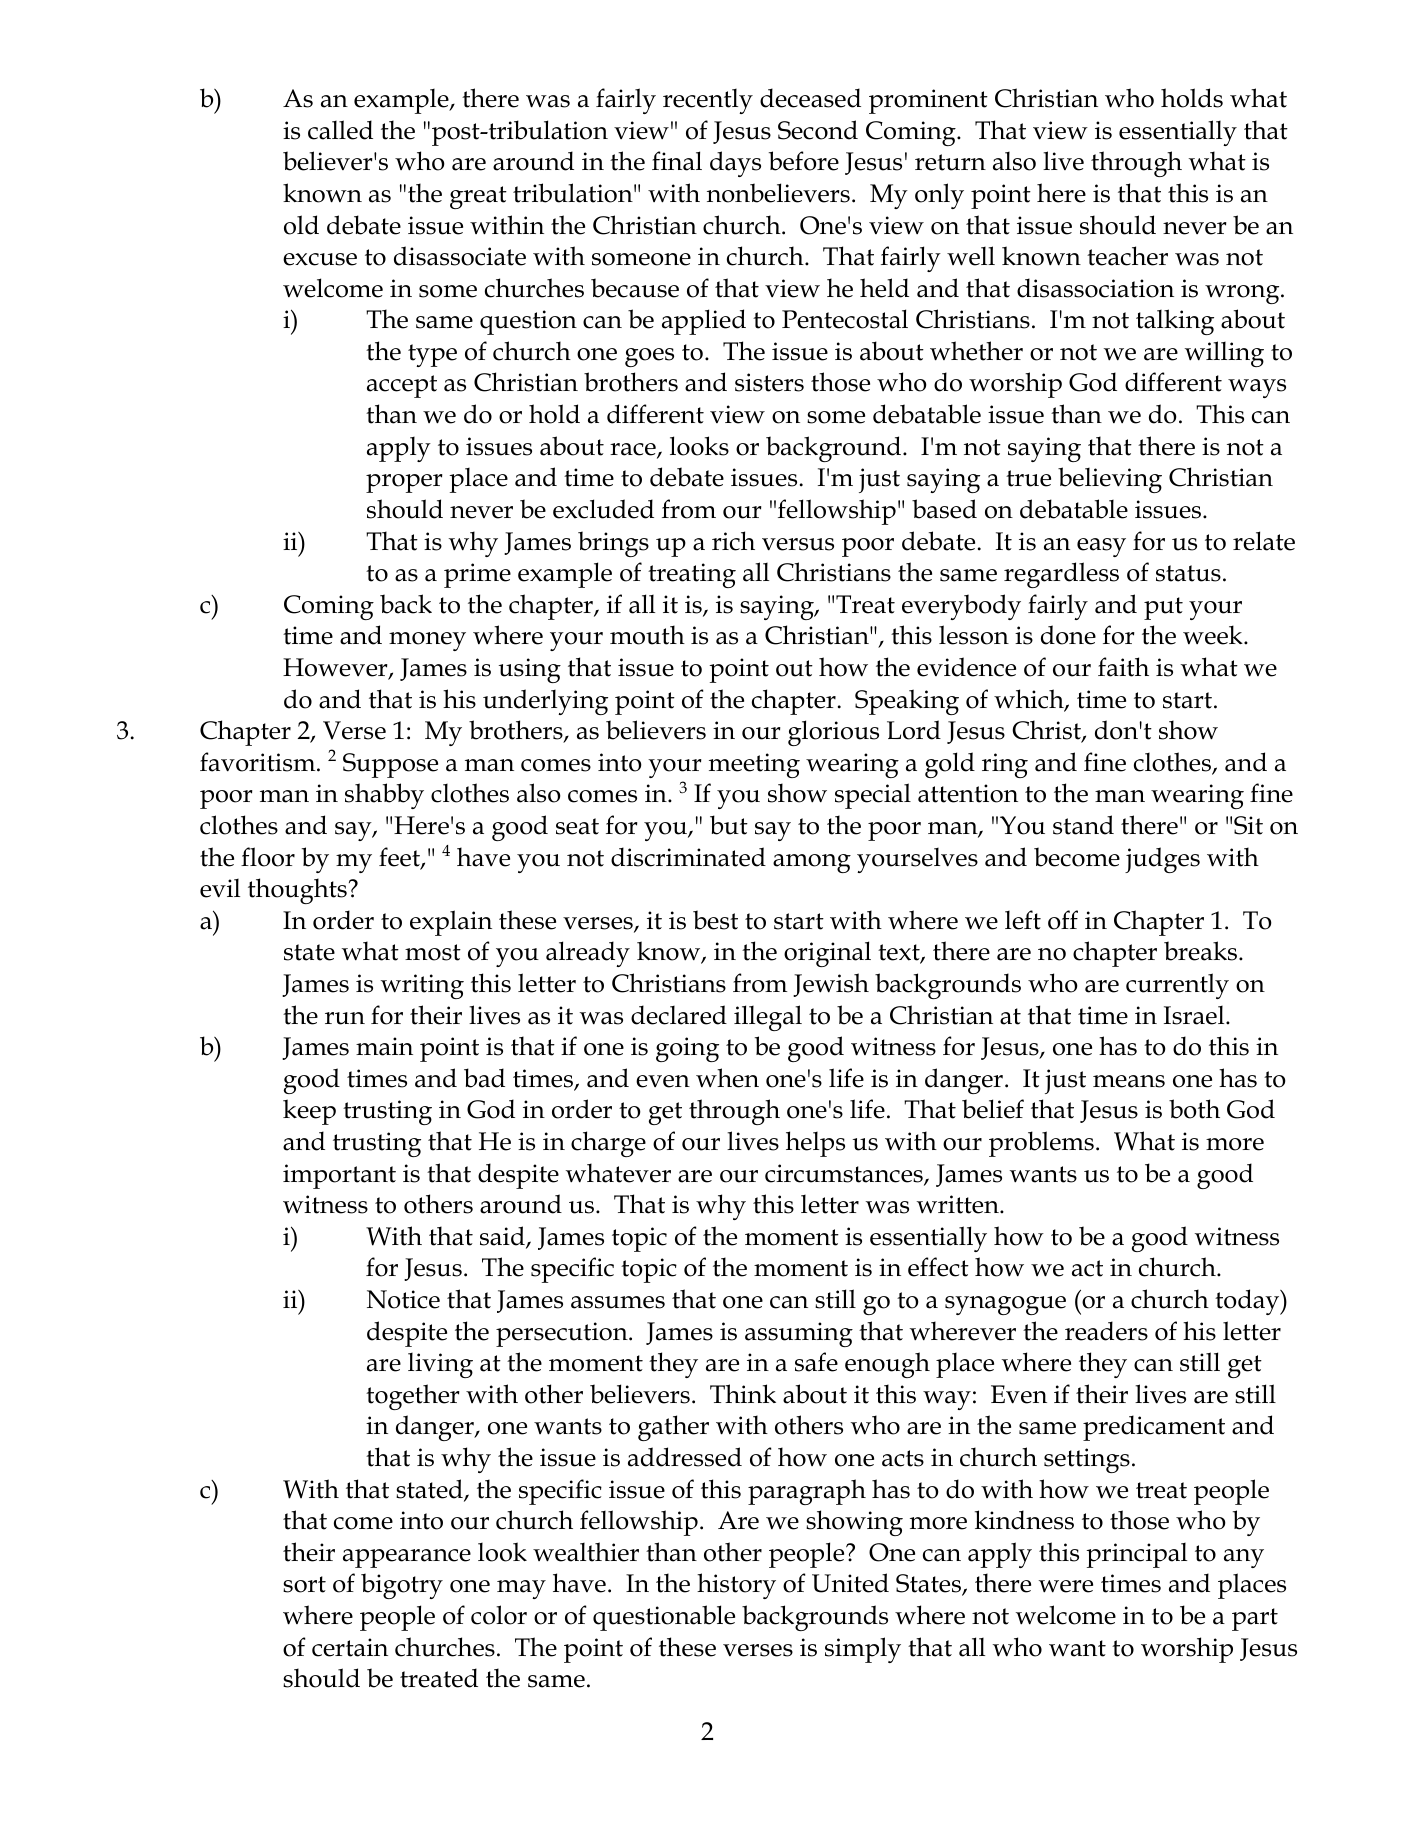  What do you see at coordinates (339, 1176) in the document?
I see `important` at bounding box center [339, 1176].
